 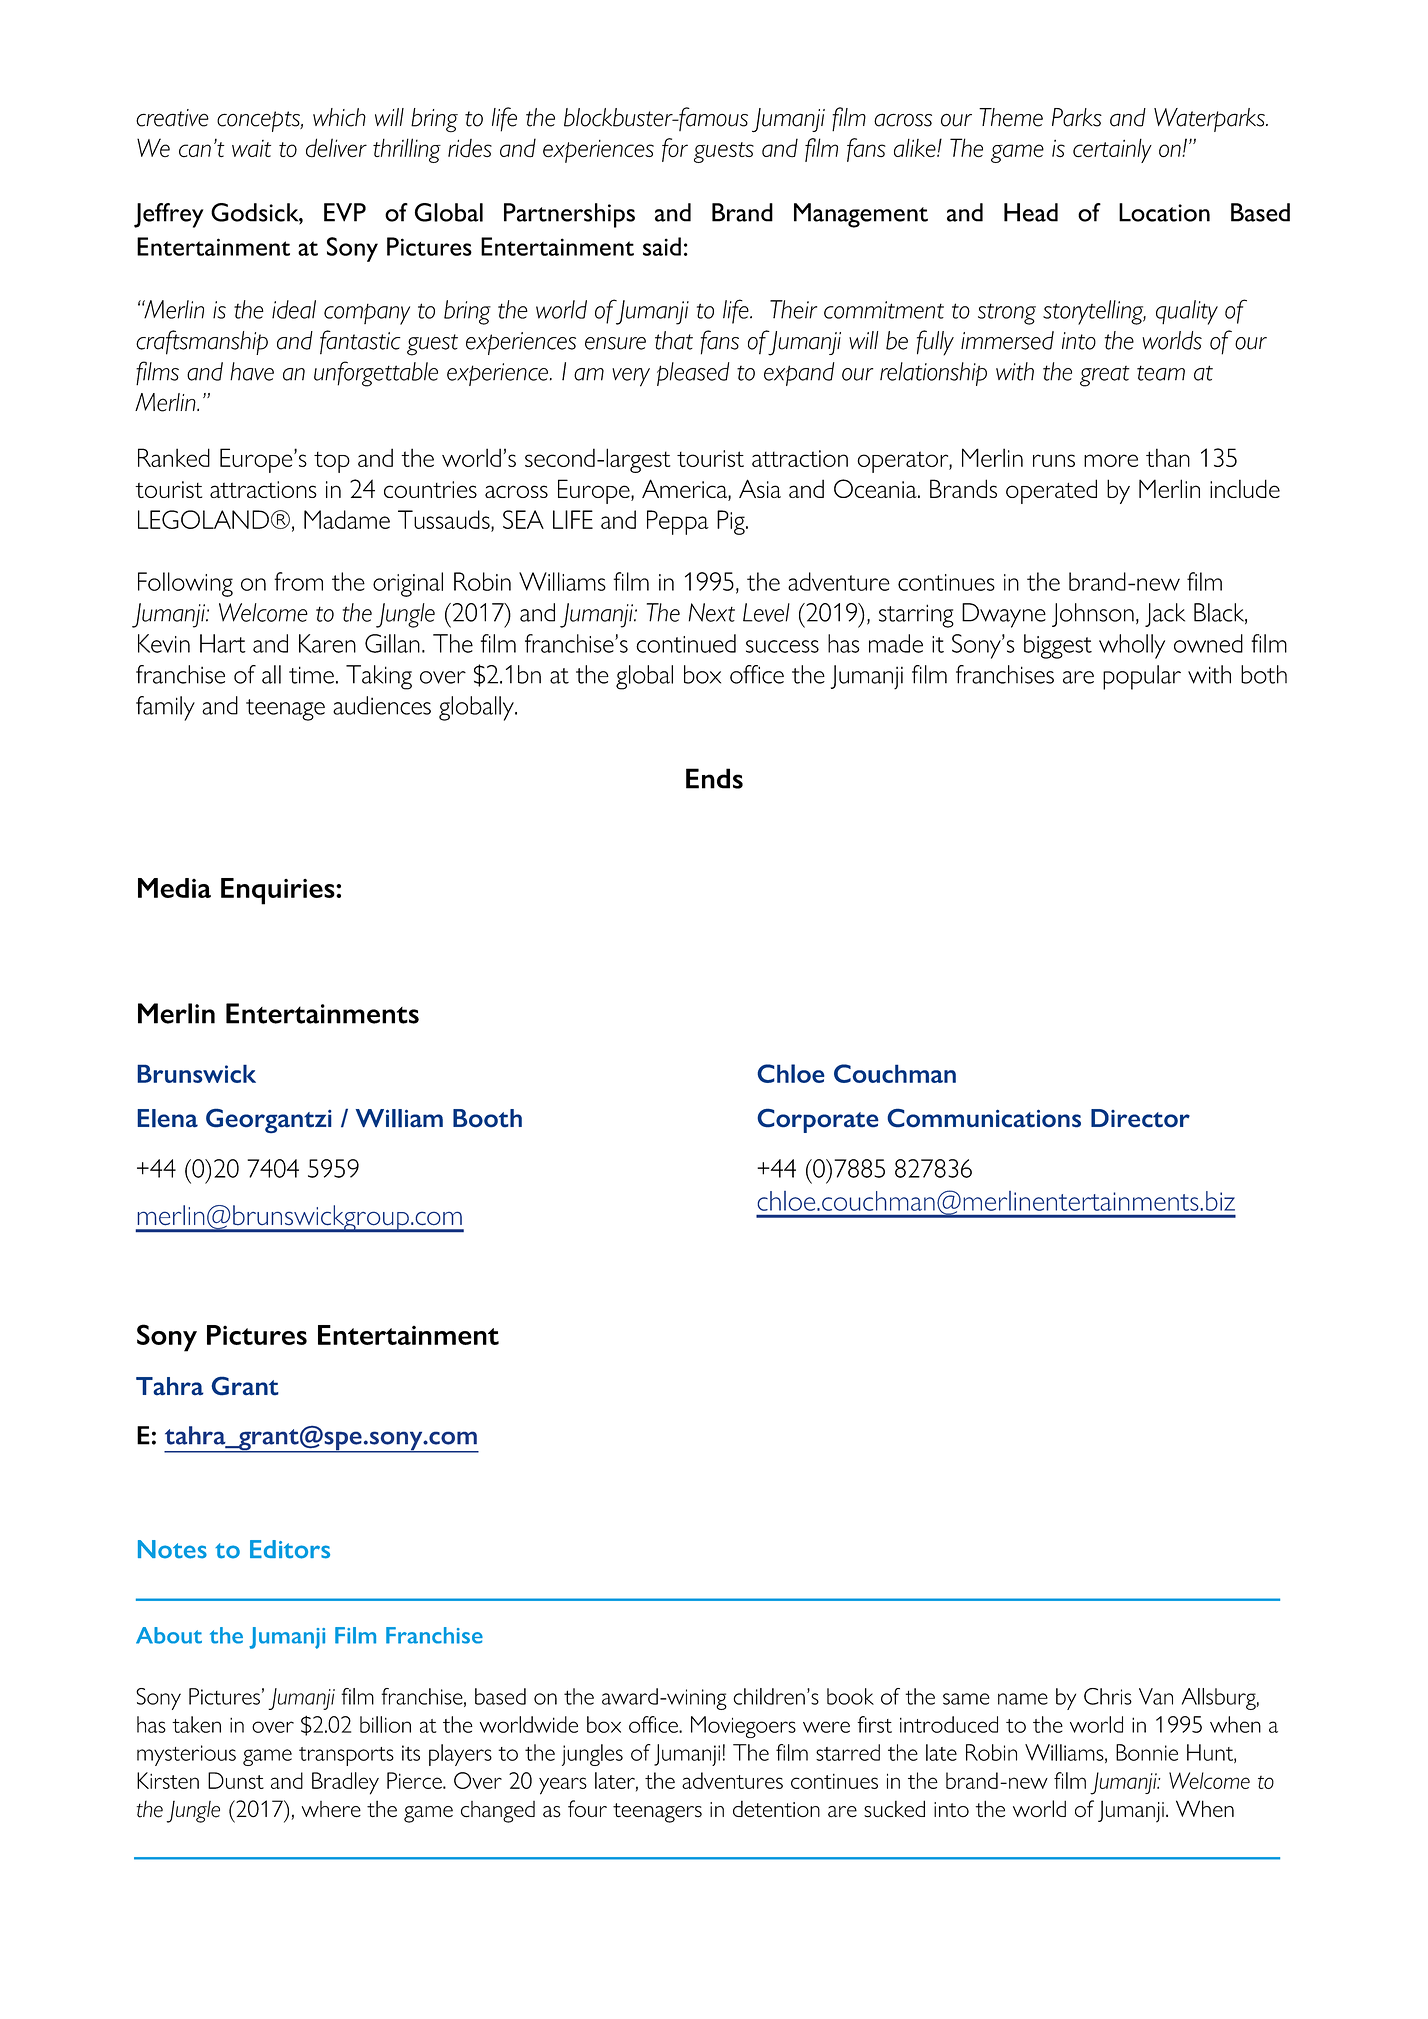 What do you see at coordinates (850, 1696) in the screenshot?
I see `book` at bounding box center [850, 1696].
